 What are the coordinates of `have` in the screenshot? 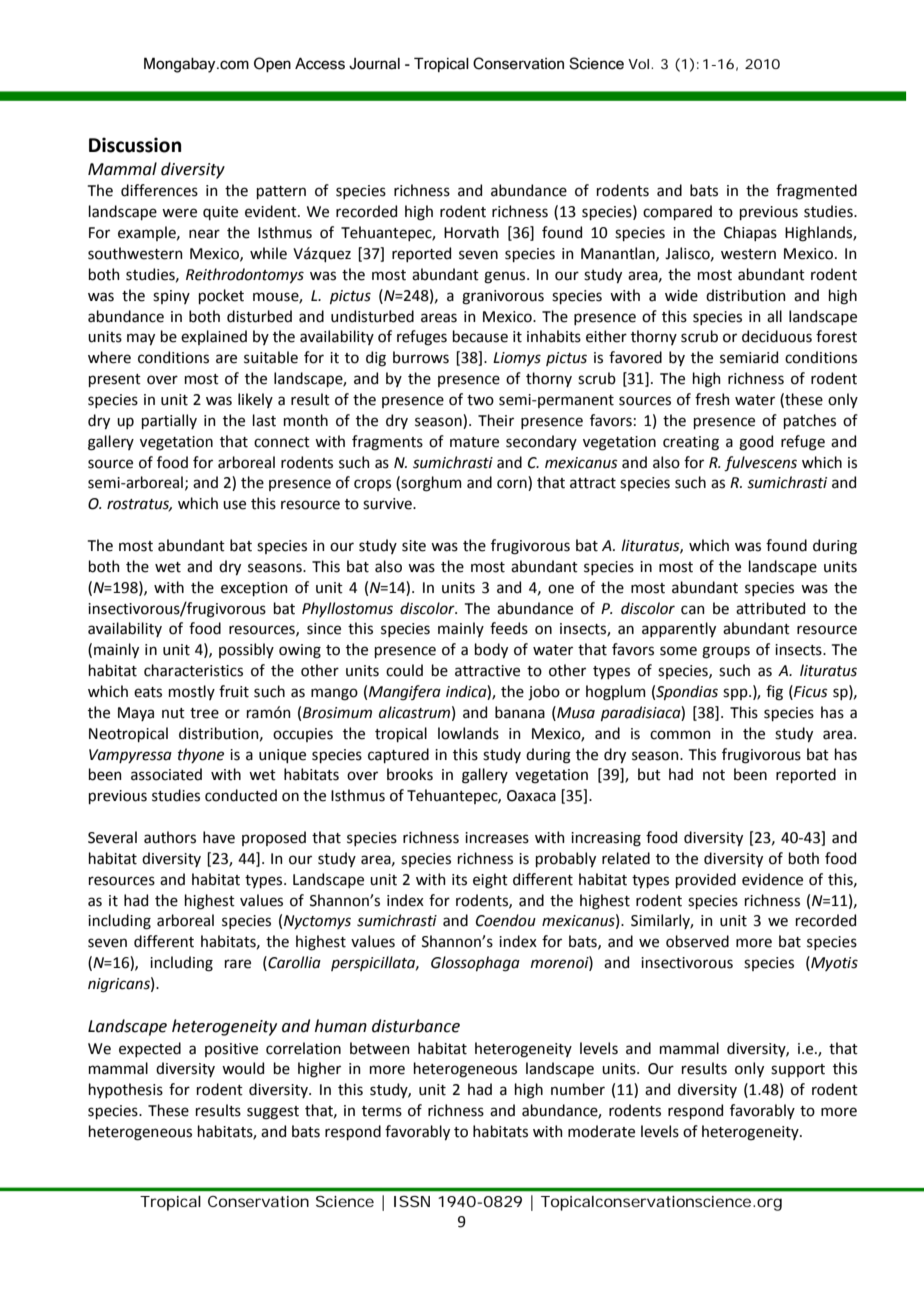 It's located at (219, 837).
